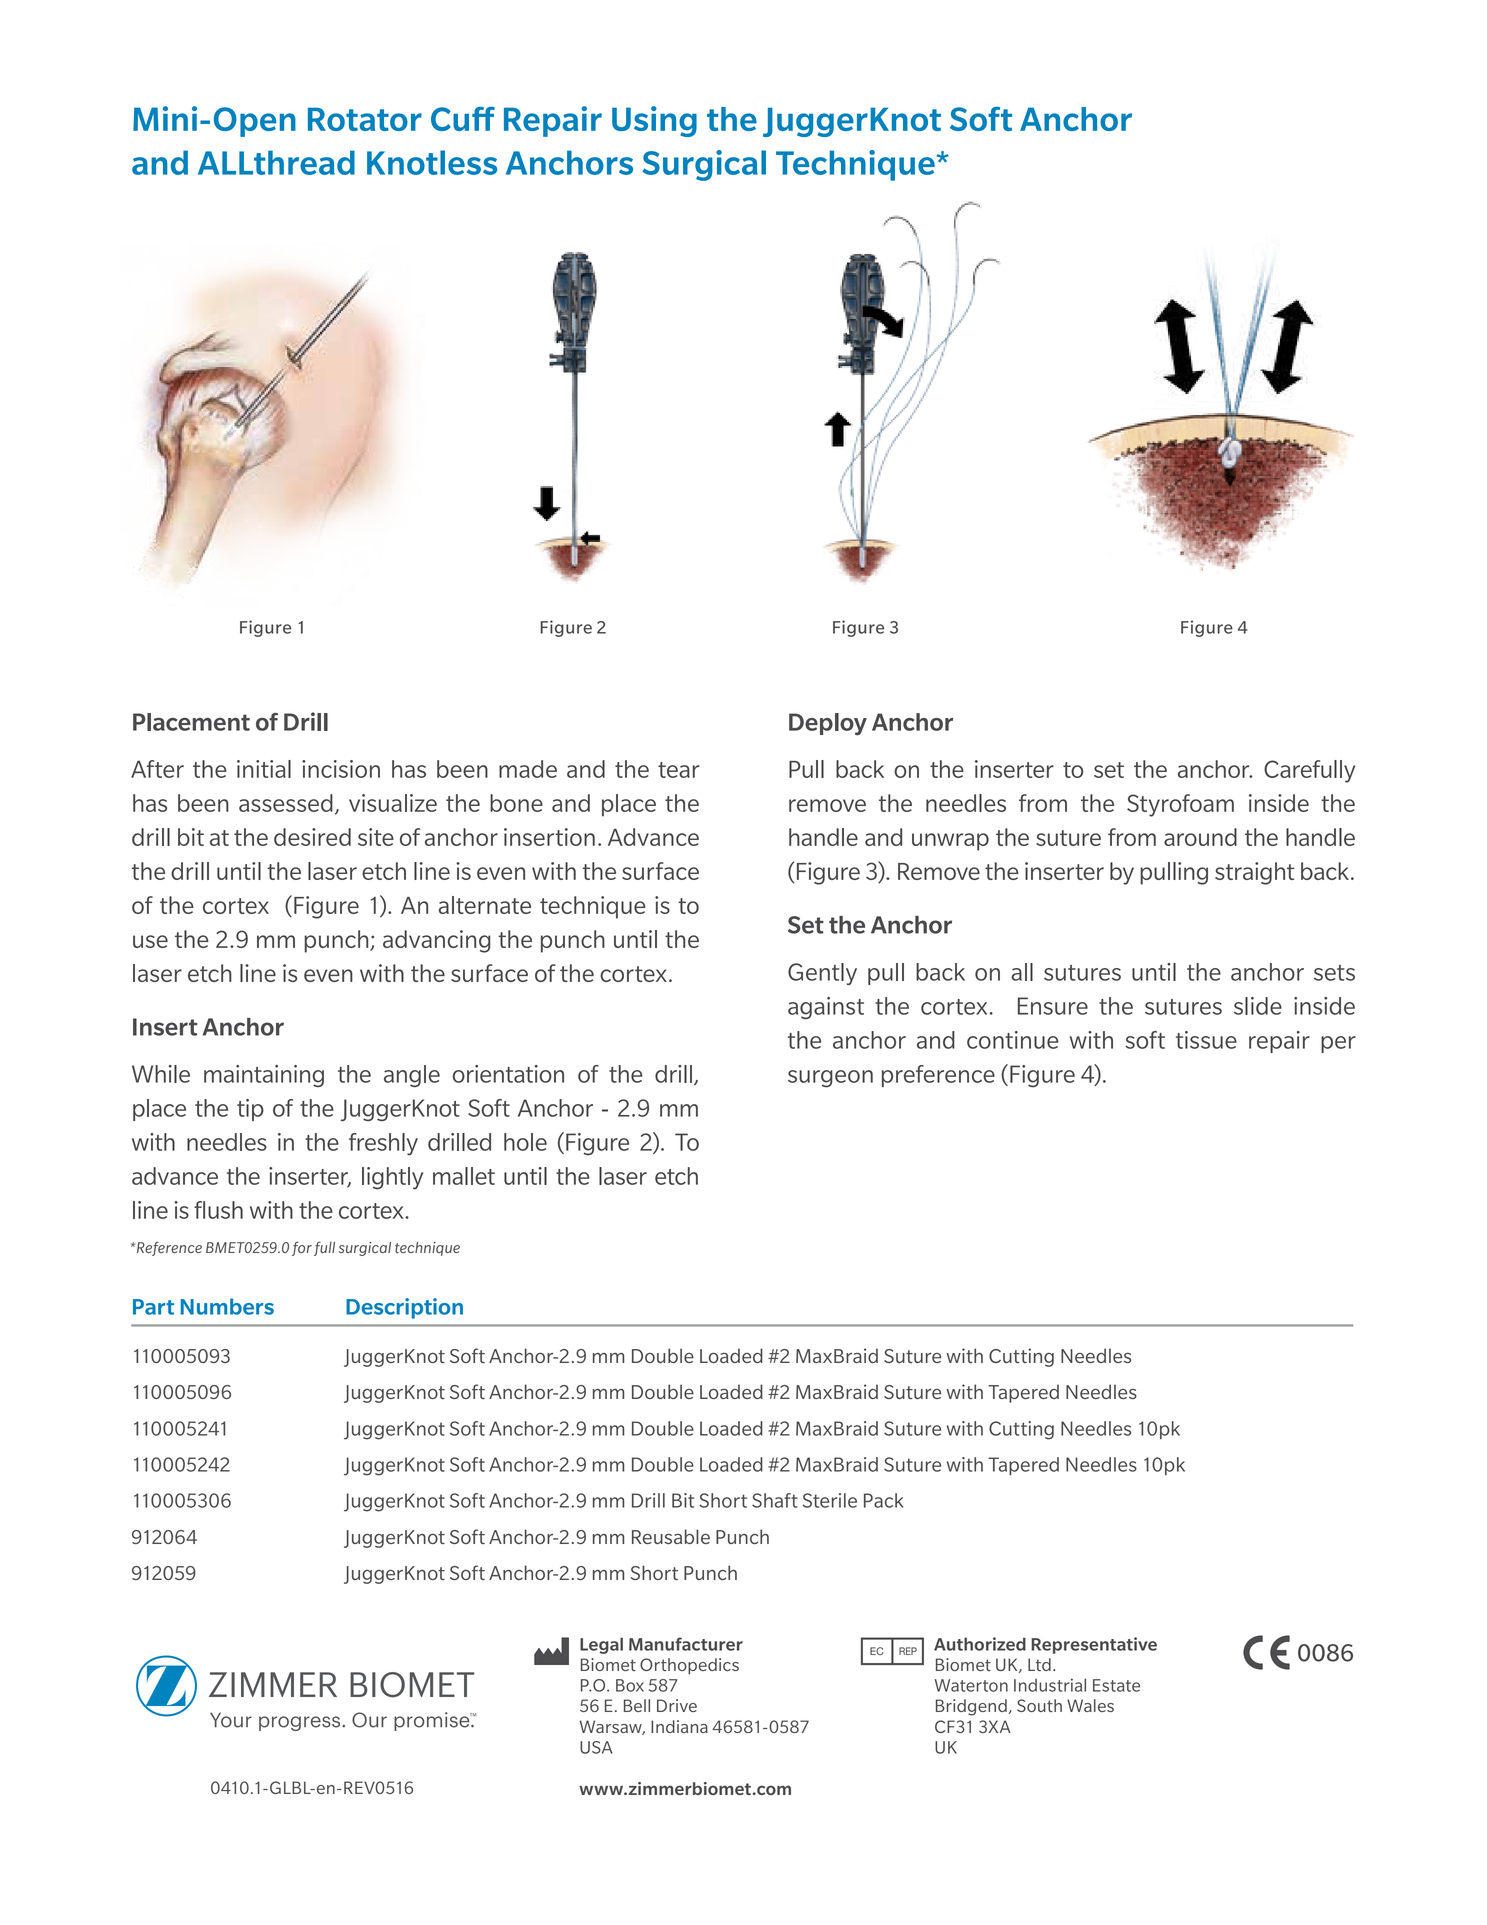 This screenshot has height=1925, width=1487. Describe the element at coordinates (218, 1210) in the screenshot. I see `flush` at that location.
